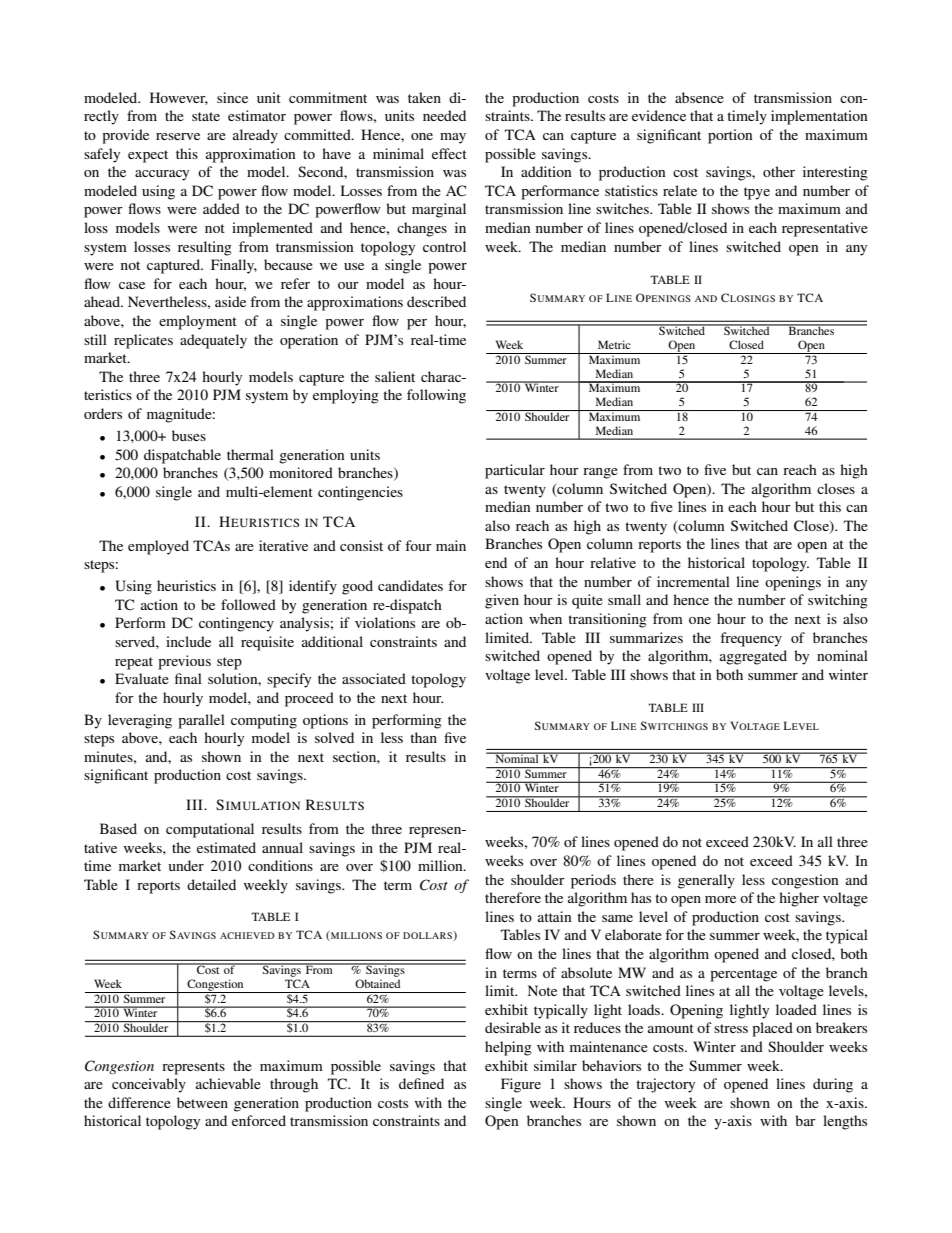 Image resolution: width=952 pixels, height=1233 pixels. Describe the element at coordinates (202, 1102) in the image. I see `between` at that location.
